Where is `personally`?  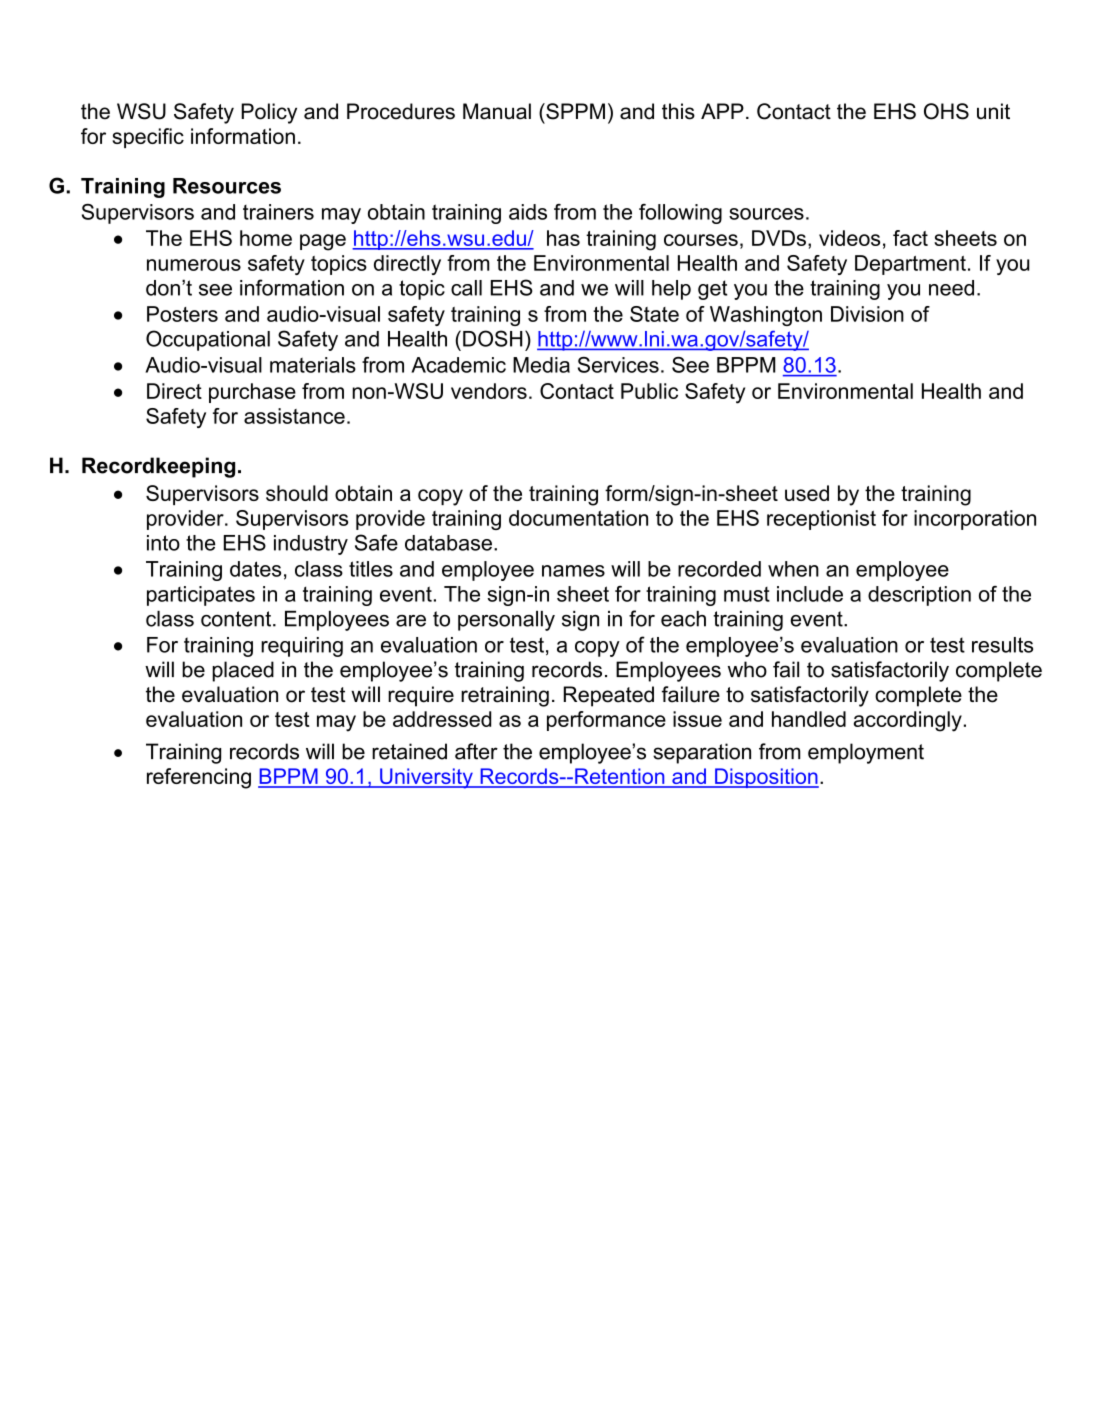
personally is located at coordinates (506, 621).
